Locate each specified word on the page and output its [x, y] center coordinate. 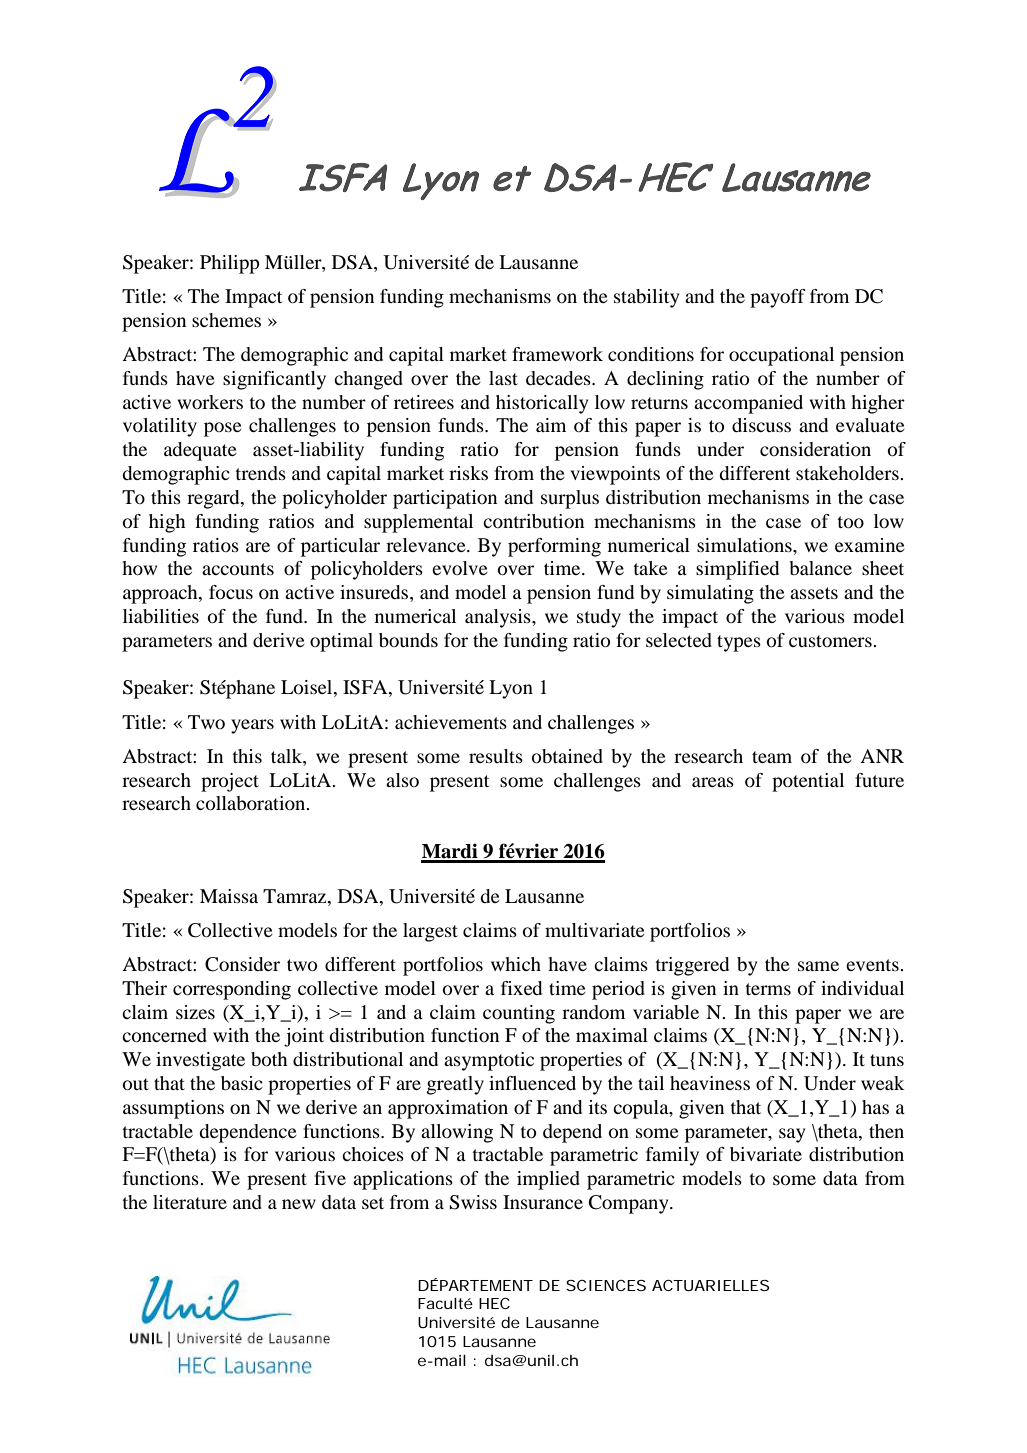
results [496, 756]
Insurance [543, 1202]
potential [808, 782]
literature [190, 1202]
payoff [778, 298]
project [230, 782]
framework [557, 354]
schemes [226, 320]
